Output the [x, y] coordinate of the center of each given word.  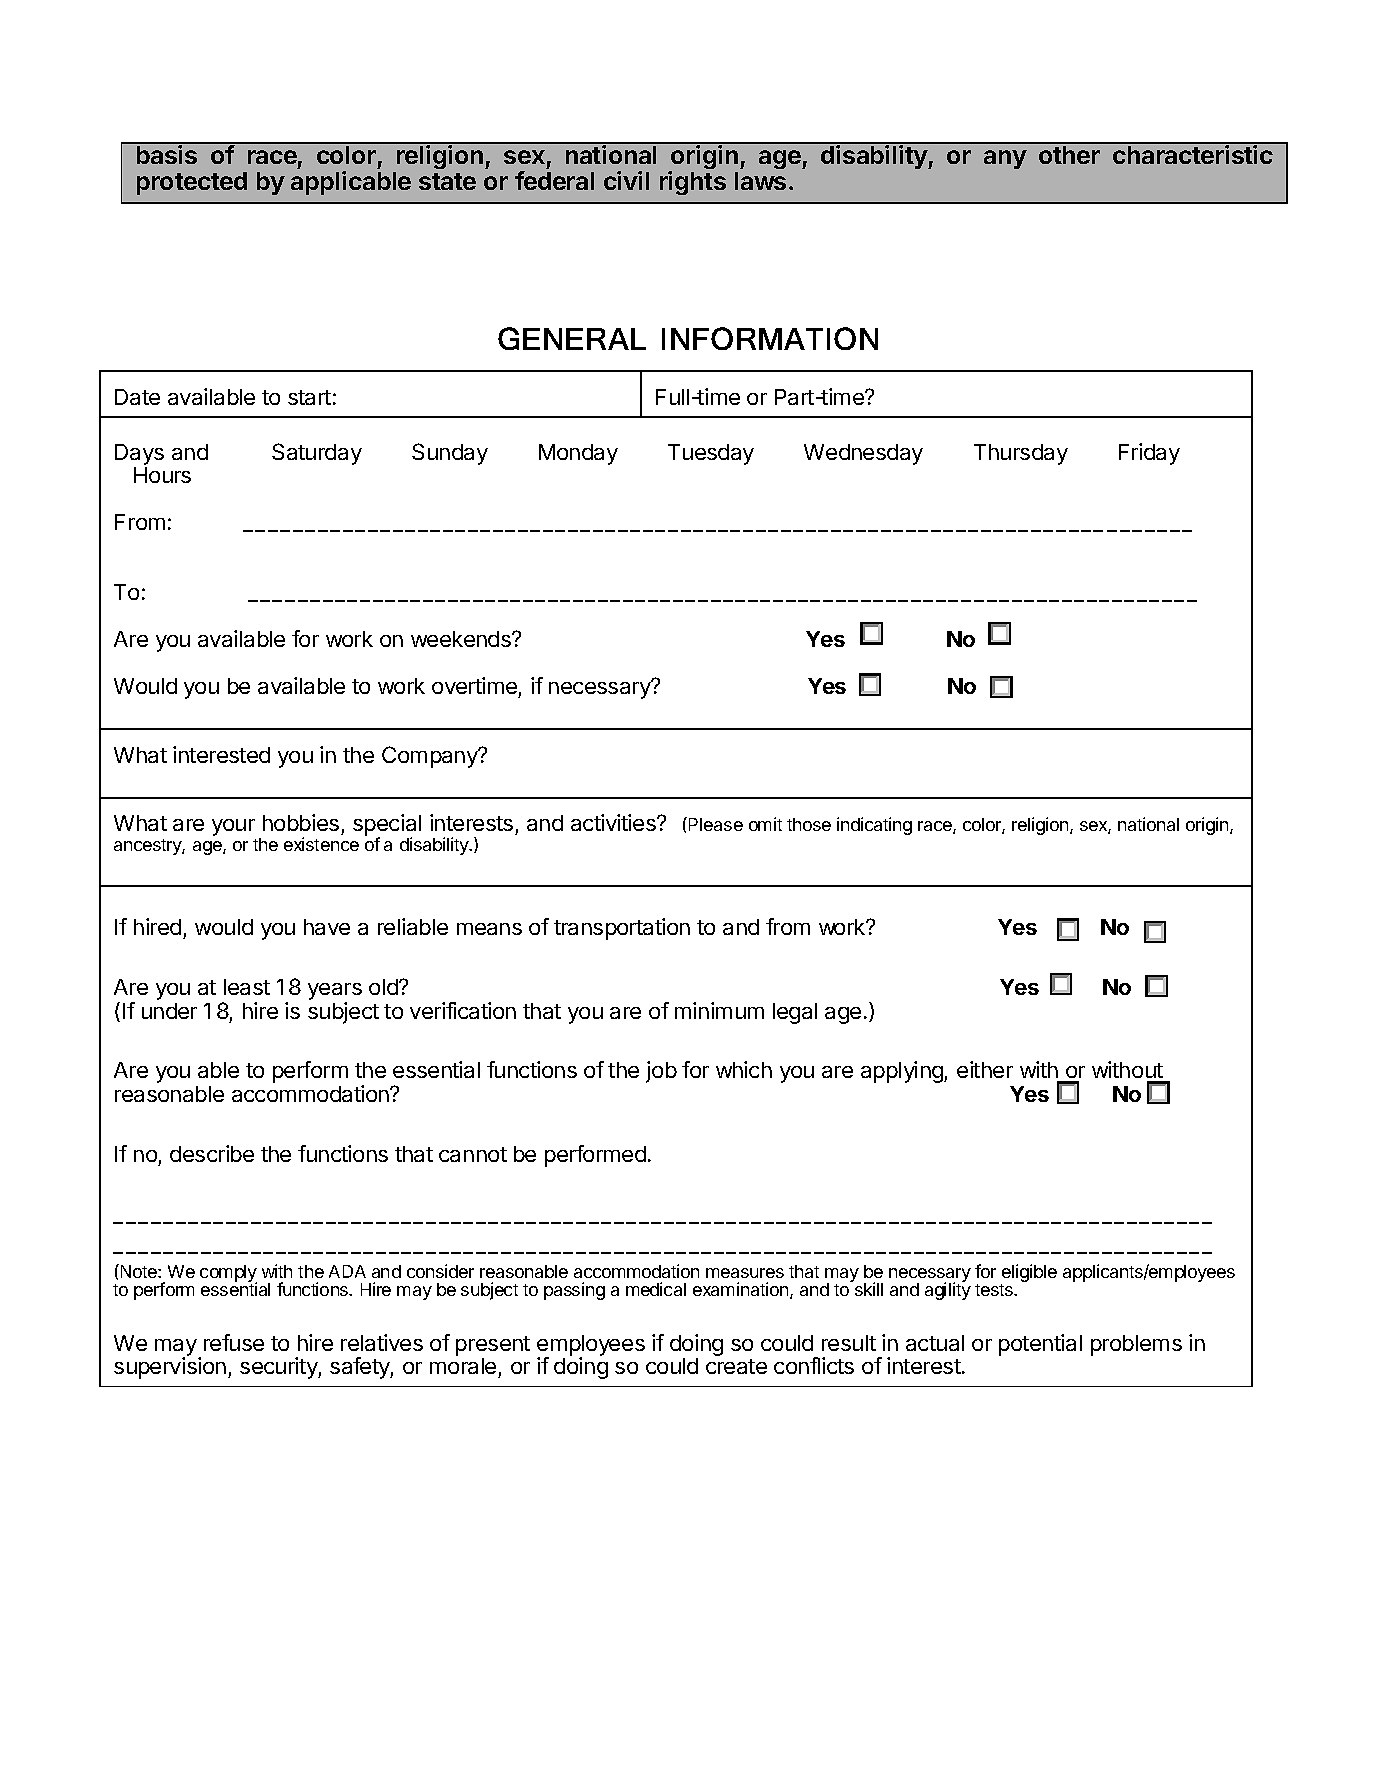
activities [614, 822]
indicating [874, 826]
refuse [234, 1342]
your [233, 827]
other [1069, 155]
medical [656, 1289]
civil [626, 180]
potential [1040, 1345]
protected [192, 183]
